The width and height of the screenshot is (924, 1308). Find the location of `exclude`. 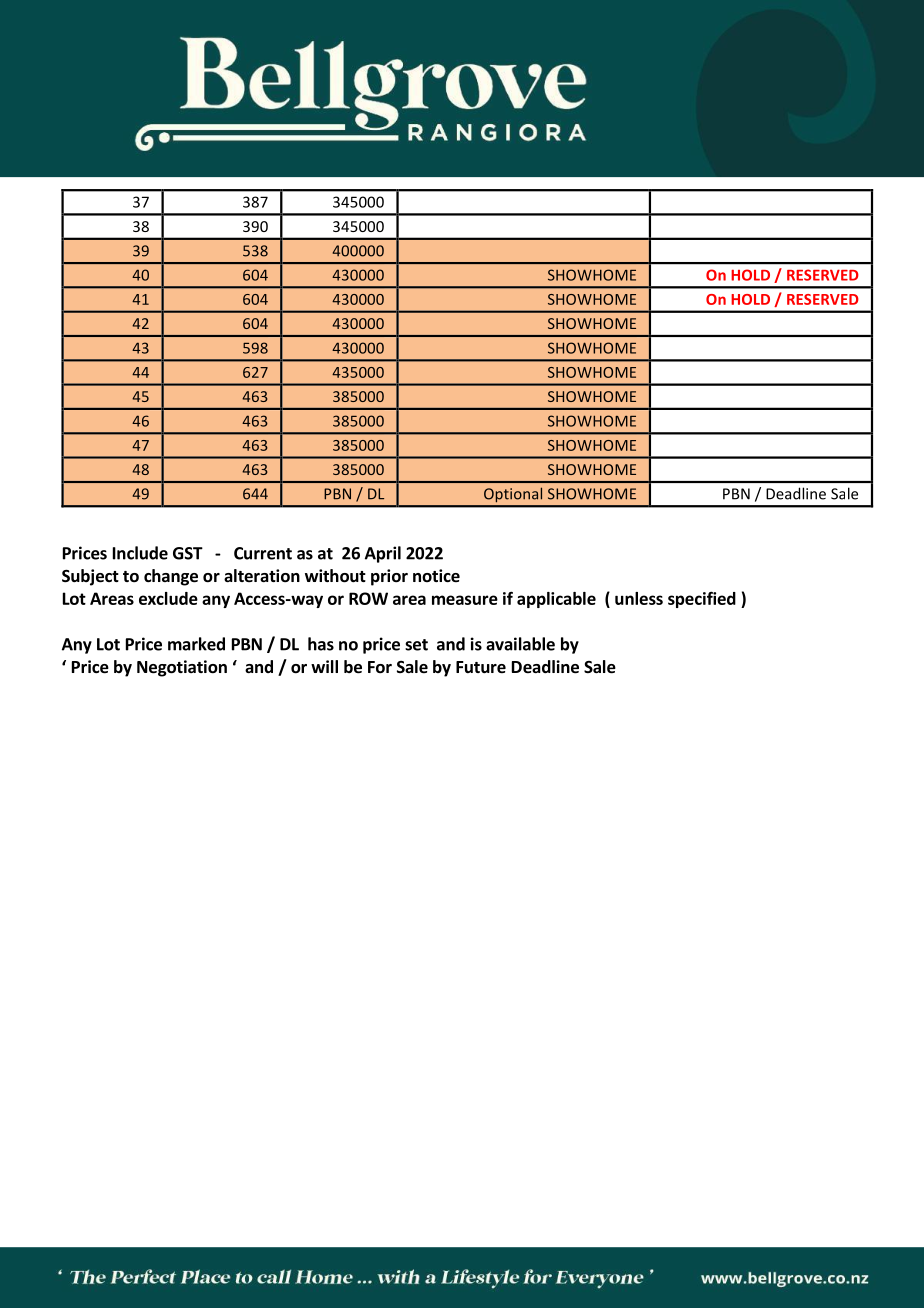

exclude is located at coordinates (168, 598).
